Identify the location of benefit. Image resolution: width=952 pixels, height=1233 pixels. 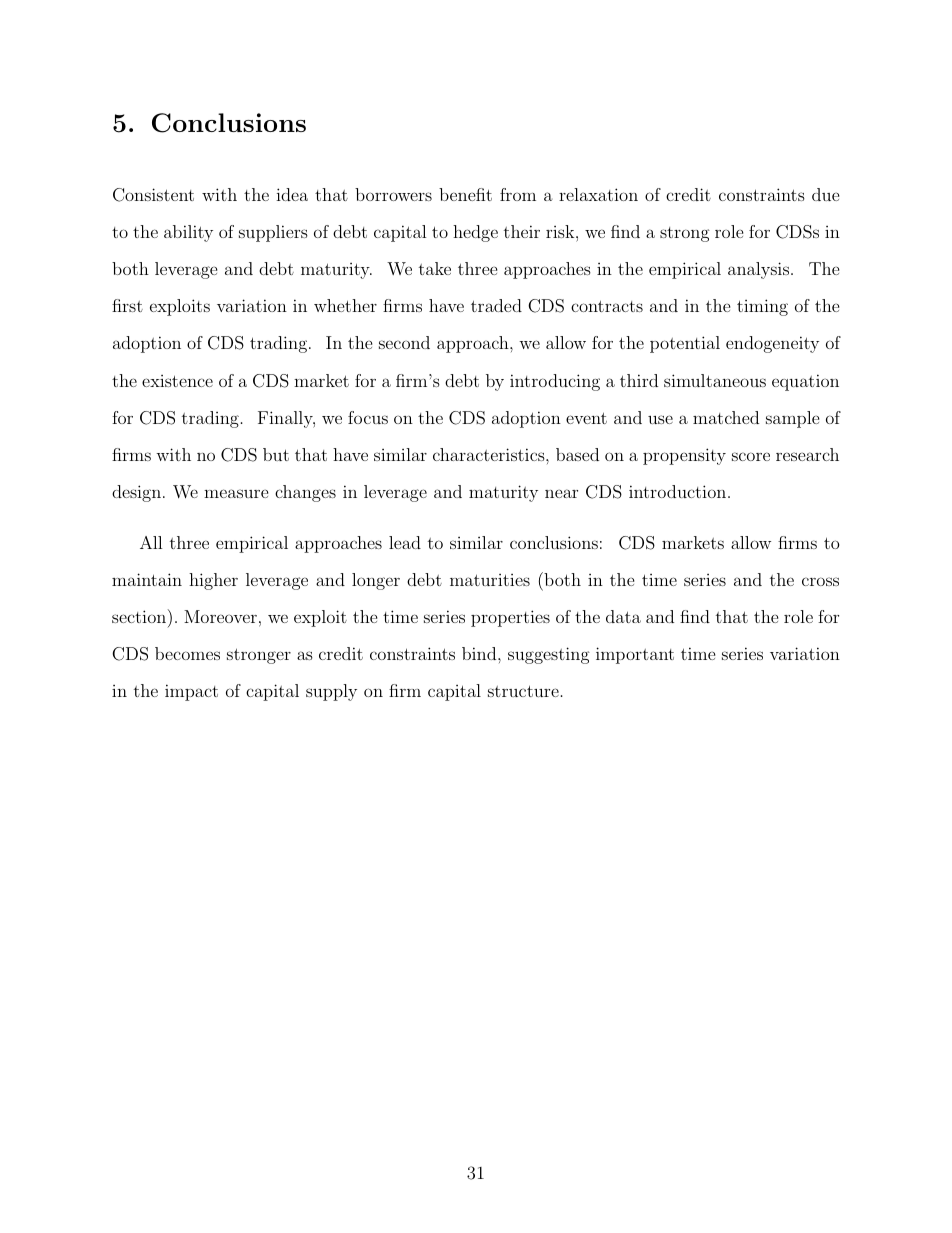
(465, 194).
